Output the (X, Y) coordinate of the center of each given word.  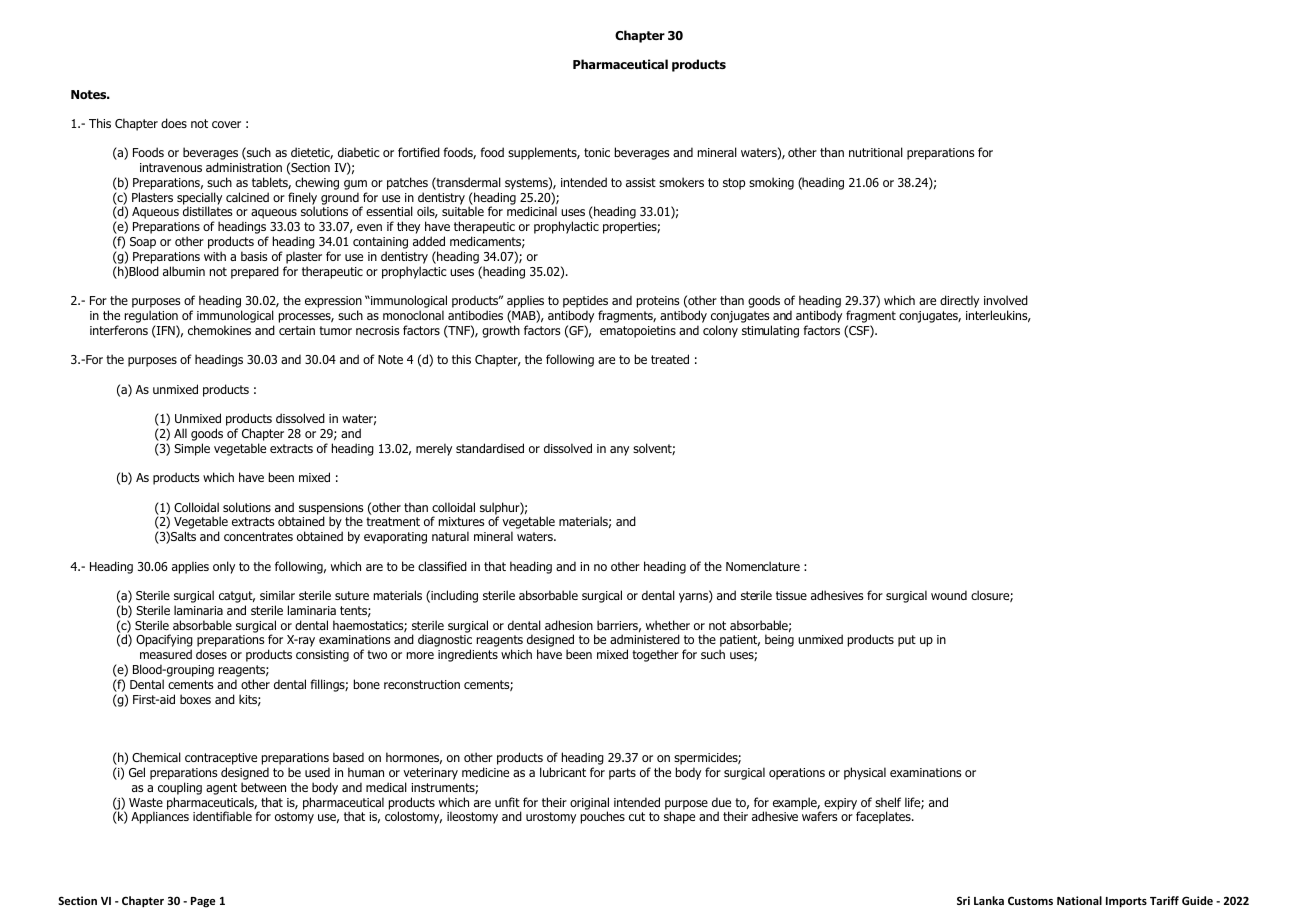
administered (645, 639)
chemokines (219, 330)
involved (1006, 300)
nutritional (876, 152)
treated (670, 359)
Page (203, 902)
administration (244, 167)
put (907, 641)
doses (211, 654)
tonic (597, 152)
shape (679, 817)
